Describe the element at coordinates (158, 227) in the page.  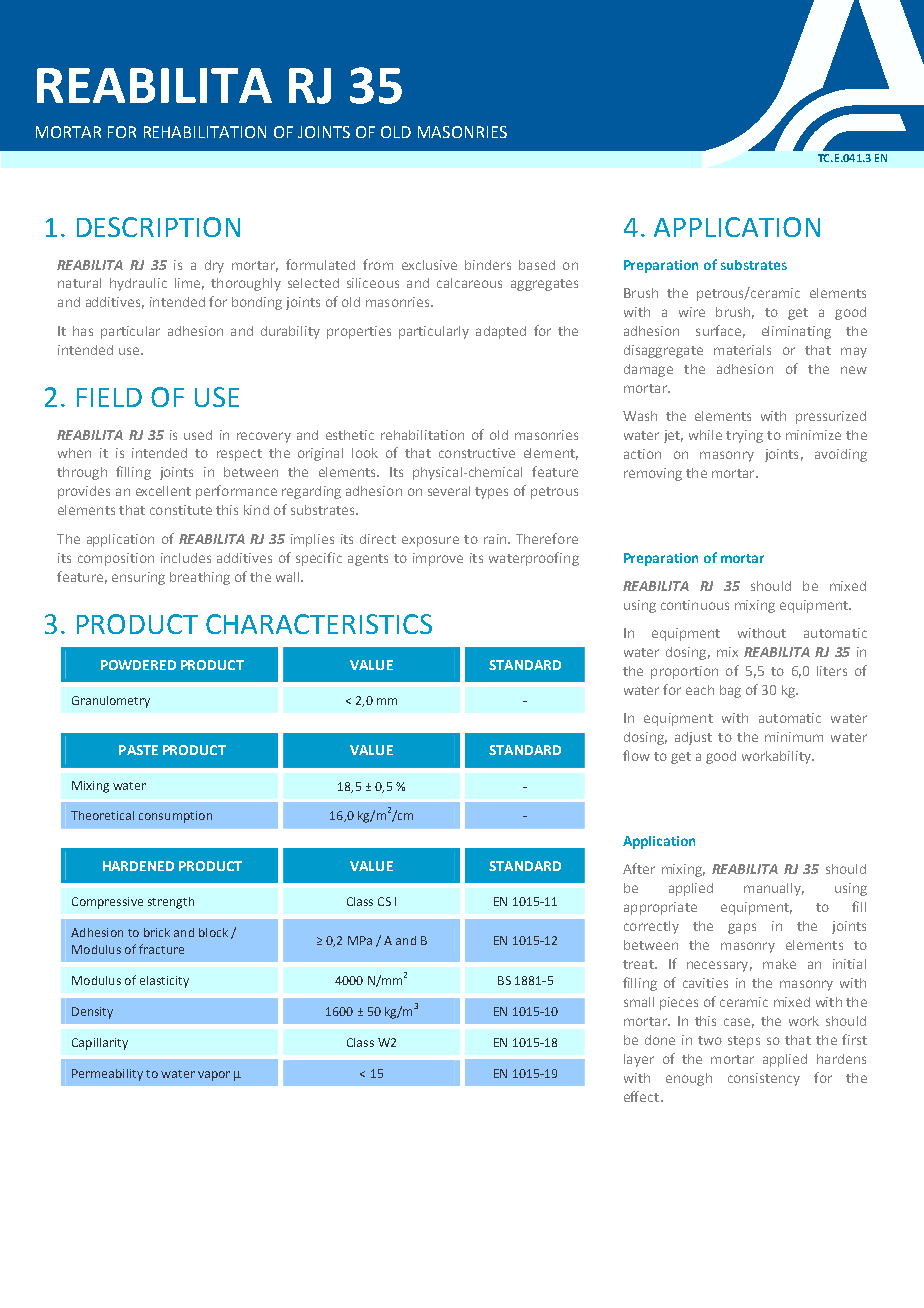
I see `DESCRIPTION` at that location.
